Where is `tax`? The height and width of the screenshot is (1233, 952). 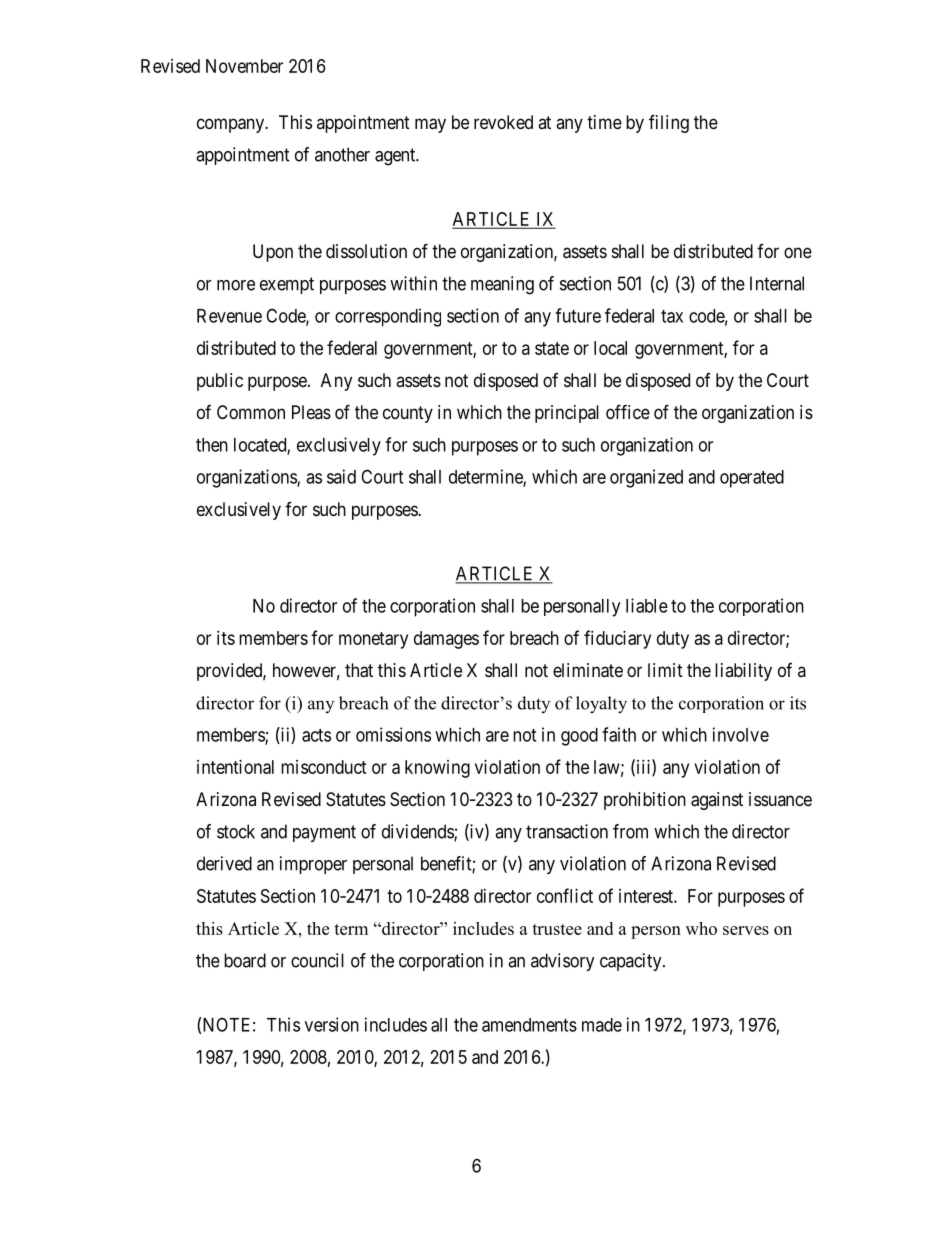 tax is located at coordinates (672, 316).
